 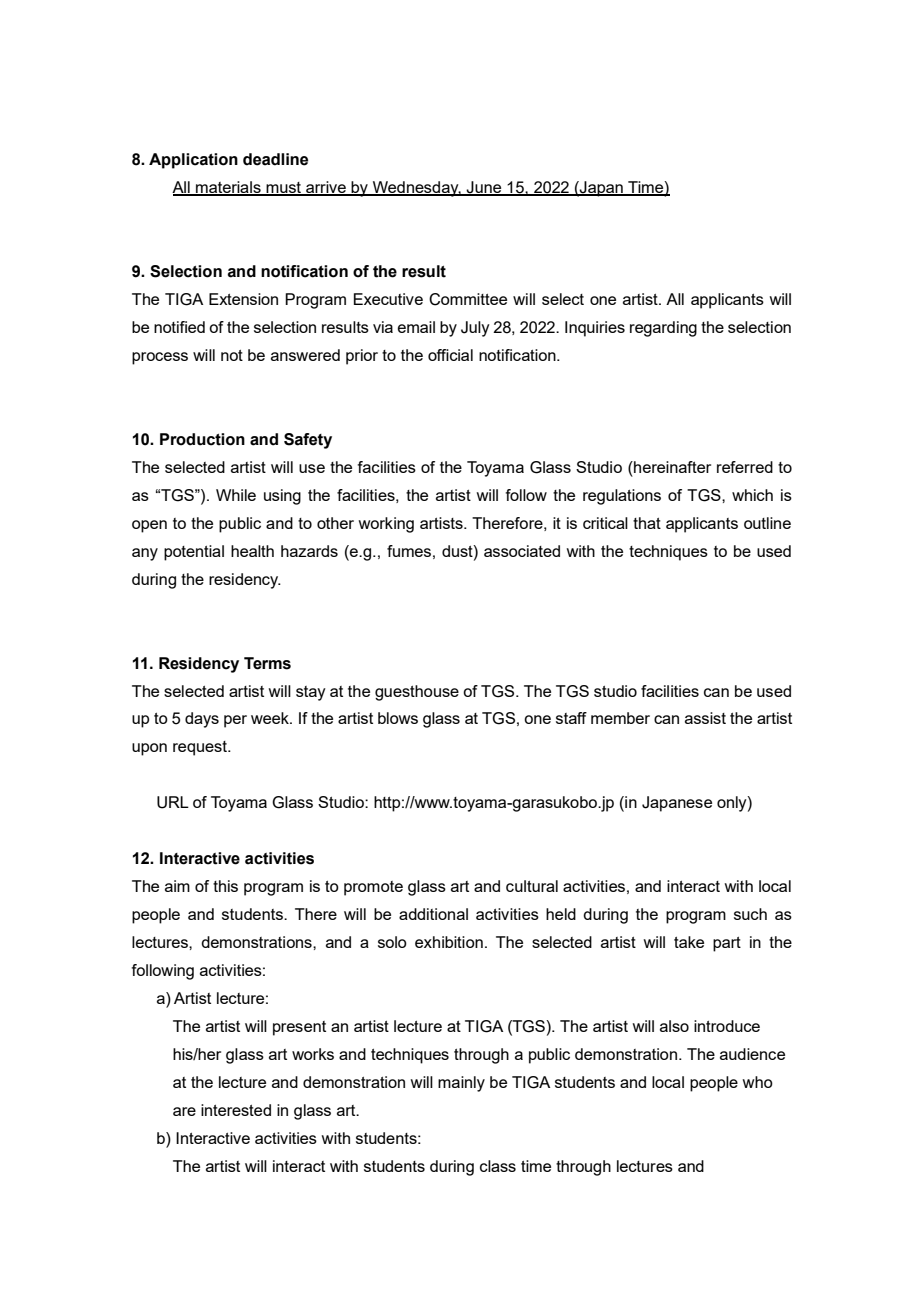 What do you see at coordinates (267, 663) in the screenshot?
I see `Terms` at bounding box center [267, 663].
